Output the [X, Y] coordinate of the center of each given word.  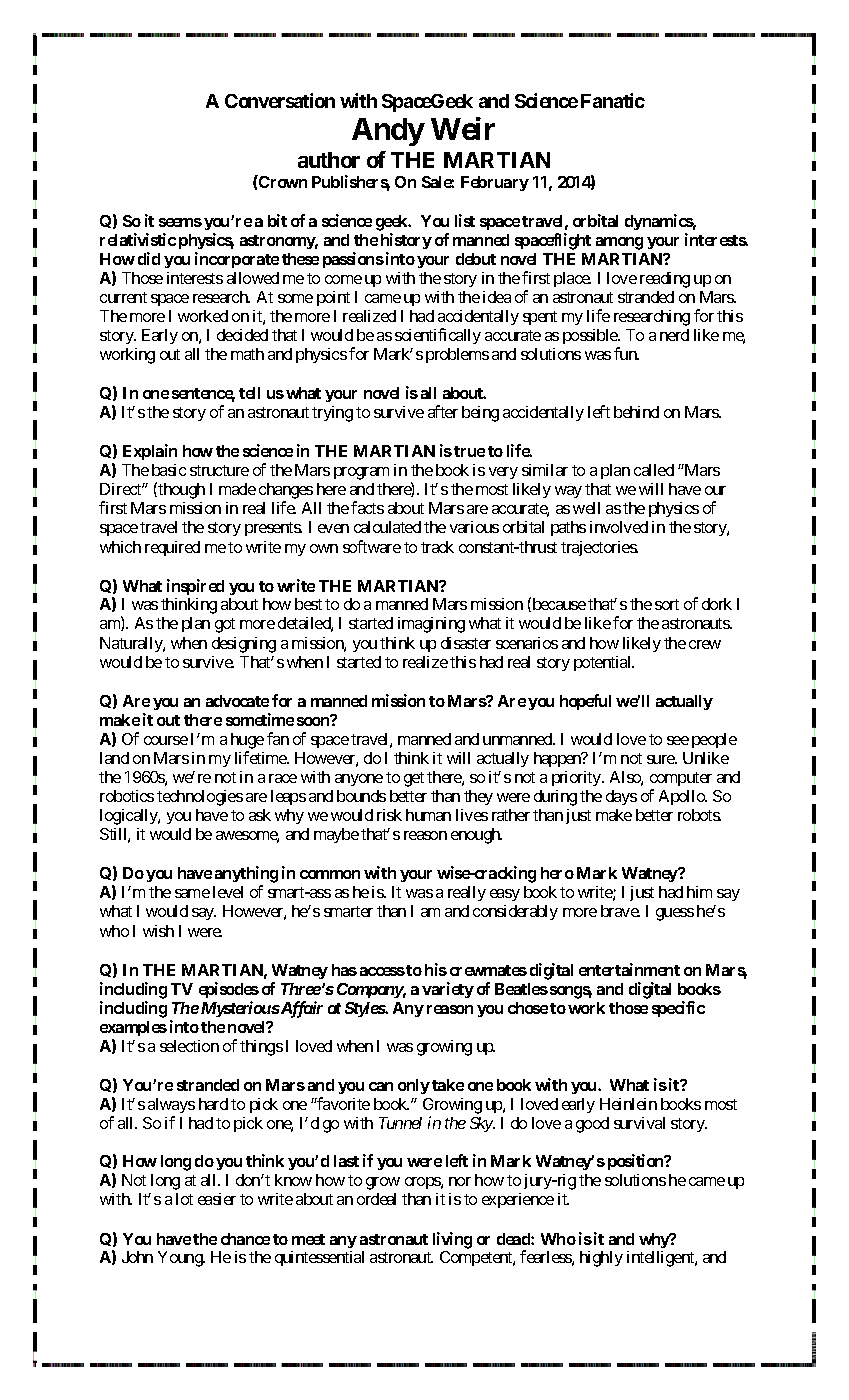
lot [184, 1199]
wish [158, 931]
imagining [431, 625]
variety [448, 990]
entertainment [629, 969]
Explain [150, 452]
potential [604, 663]
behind [636, 412]
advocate [237, 701]
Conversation [280, 100]
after [443, 411]
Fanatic [613, 100]
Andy [388, 132]
